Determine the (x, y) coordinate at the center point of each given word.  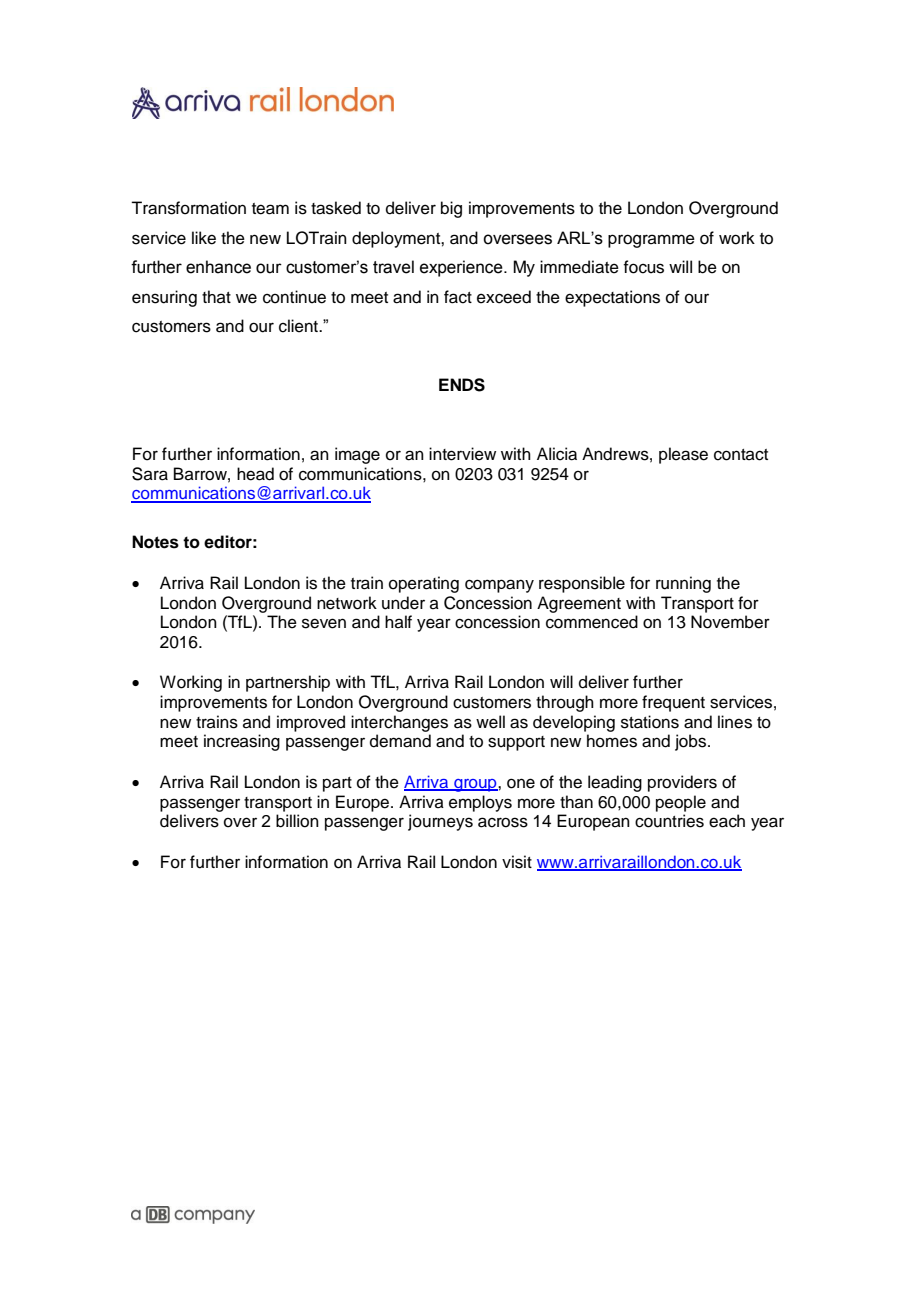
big (451, 209)
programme (651, 241)
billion (297, 821)
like (204, 238)
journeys (440, 822)
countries (669, 821)
